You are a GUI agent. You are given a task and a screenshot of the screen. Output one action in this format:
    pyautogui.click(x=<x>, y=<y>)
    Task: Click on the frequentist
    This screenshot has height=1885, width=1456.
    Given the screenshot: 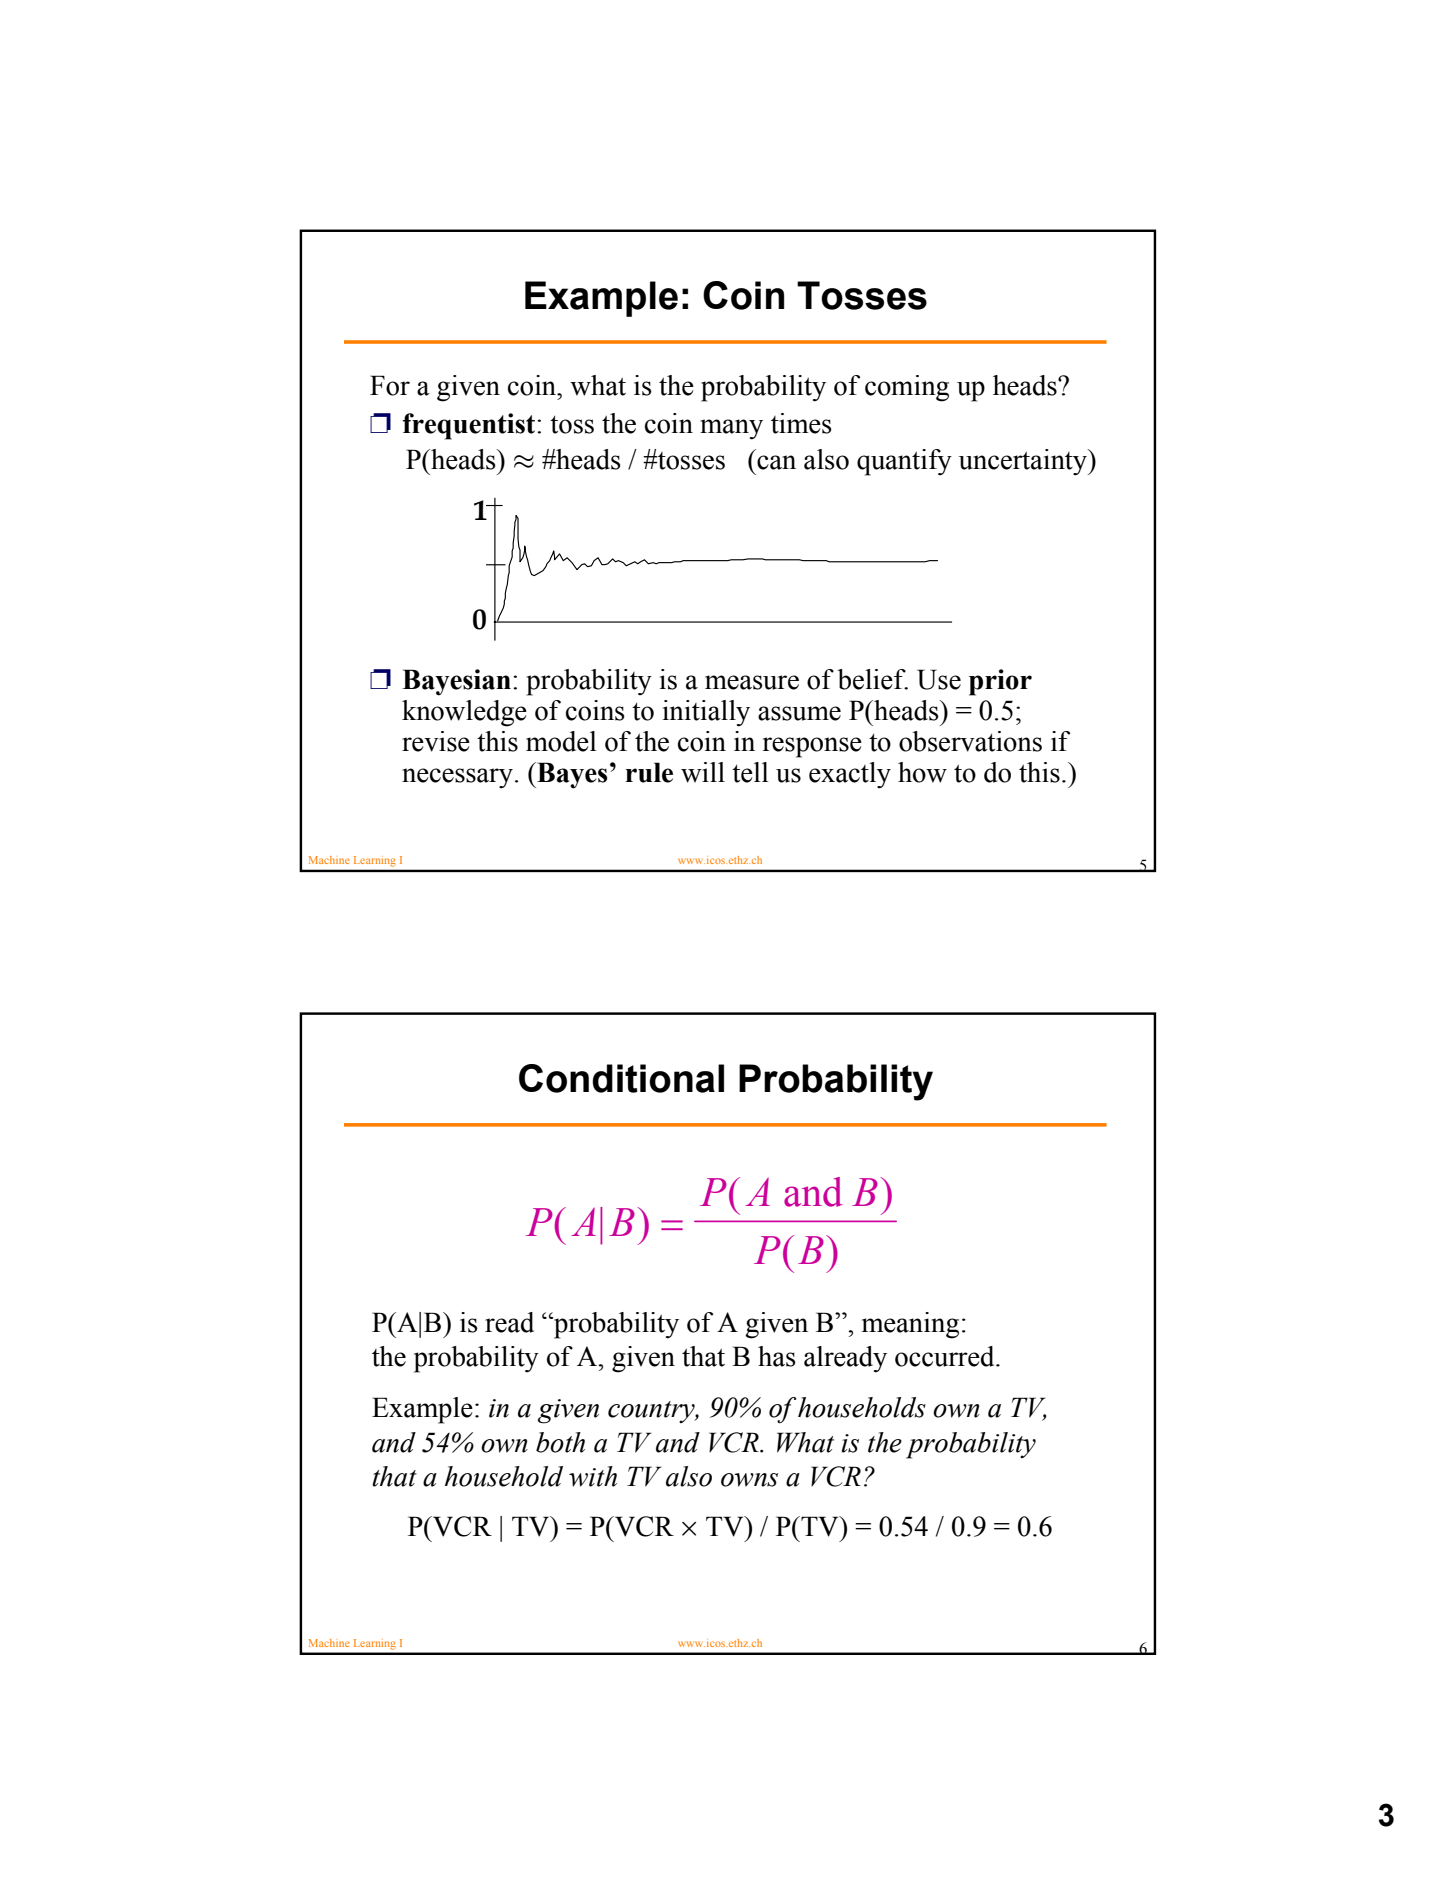 What is the action you would take?
    pyautogui.click(x=470, y=426)
